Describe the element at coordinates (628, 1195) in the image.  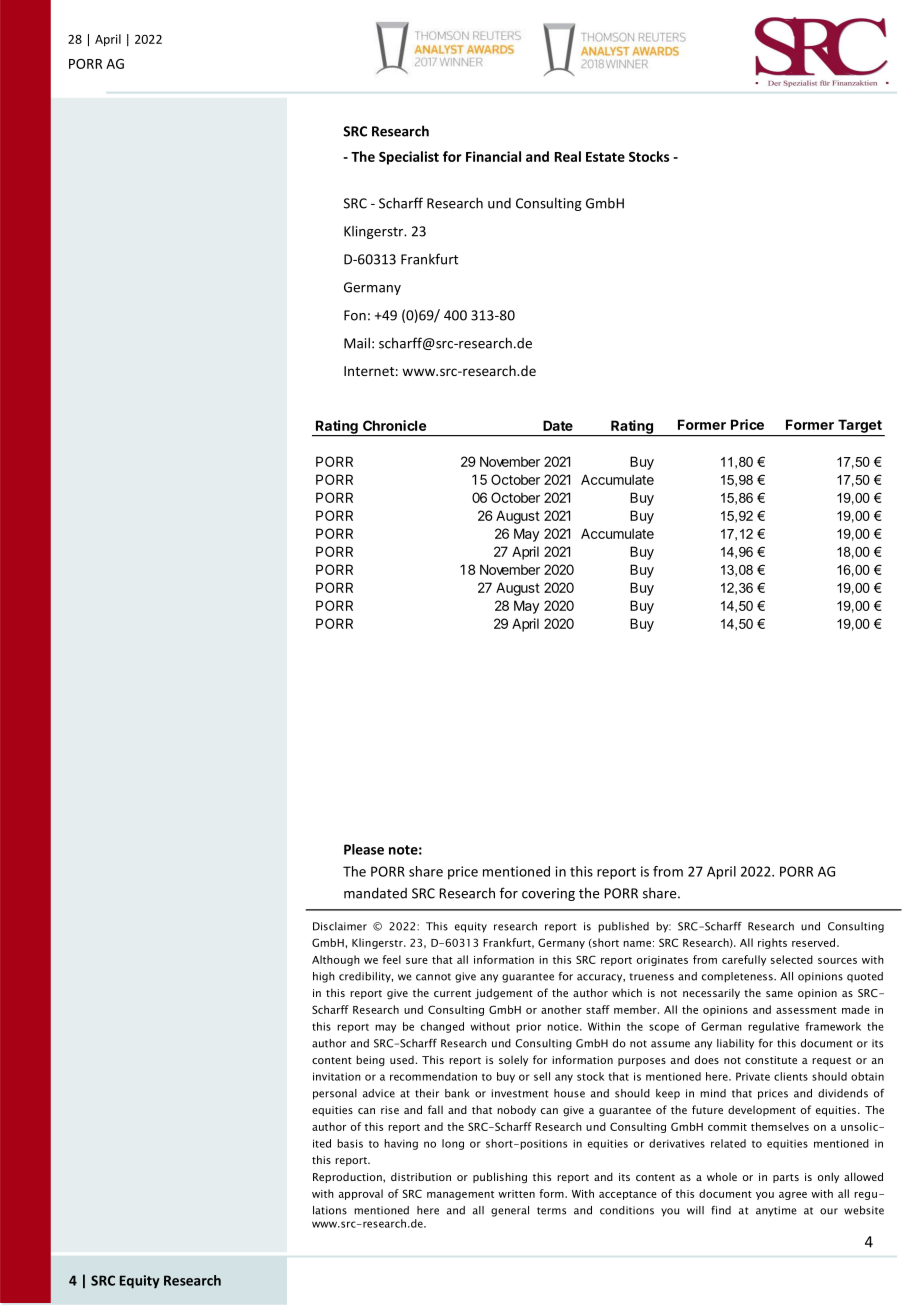
I see `acceptance` at that location.
